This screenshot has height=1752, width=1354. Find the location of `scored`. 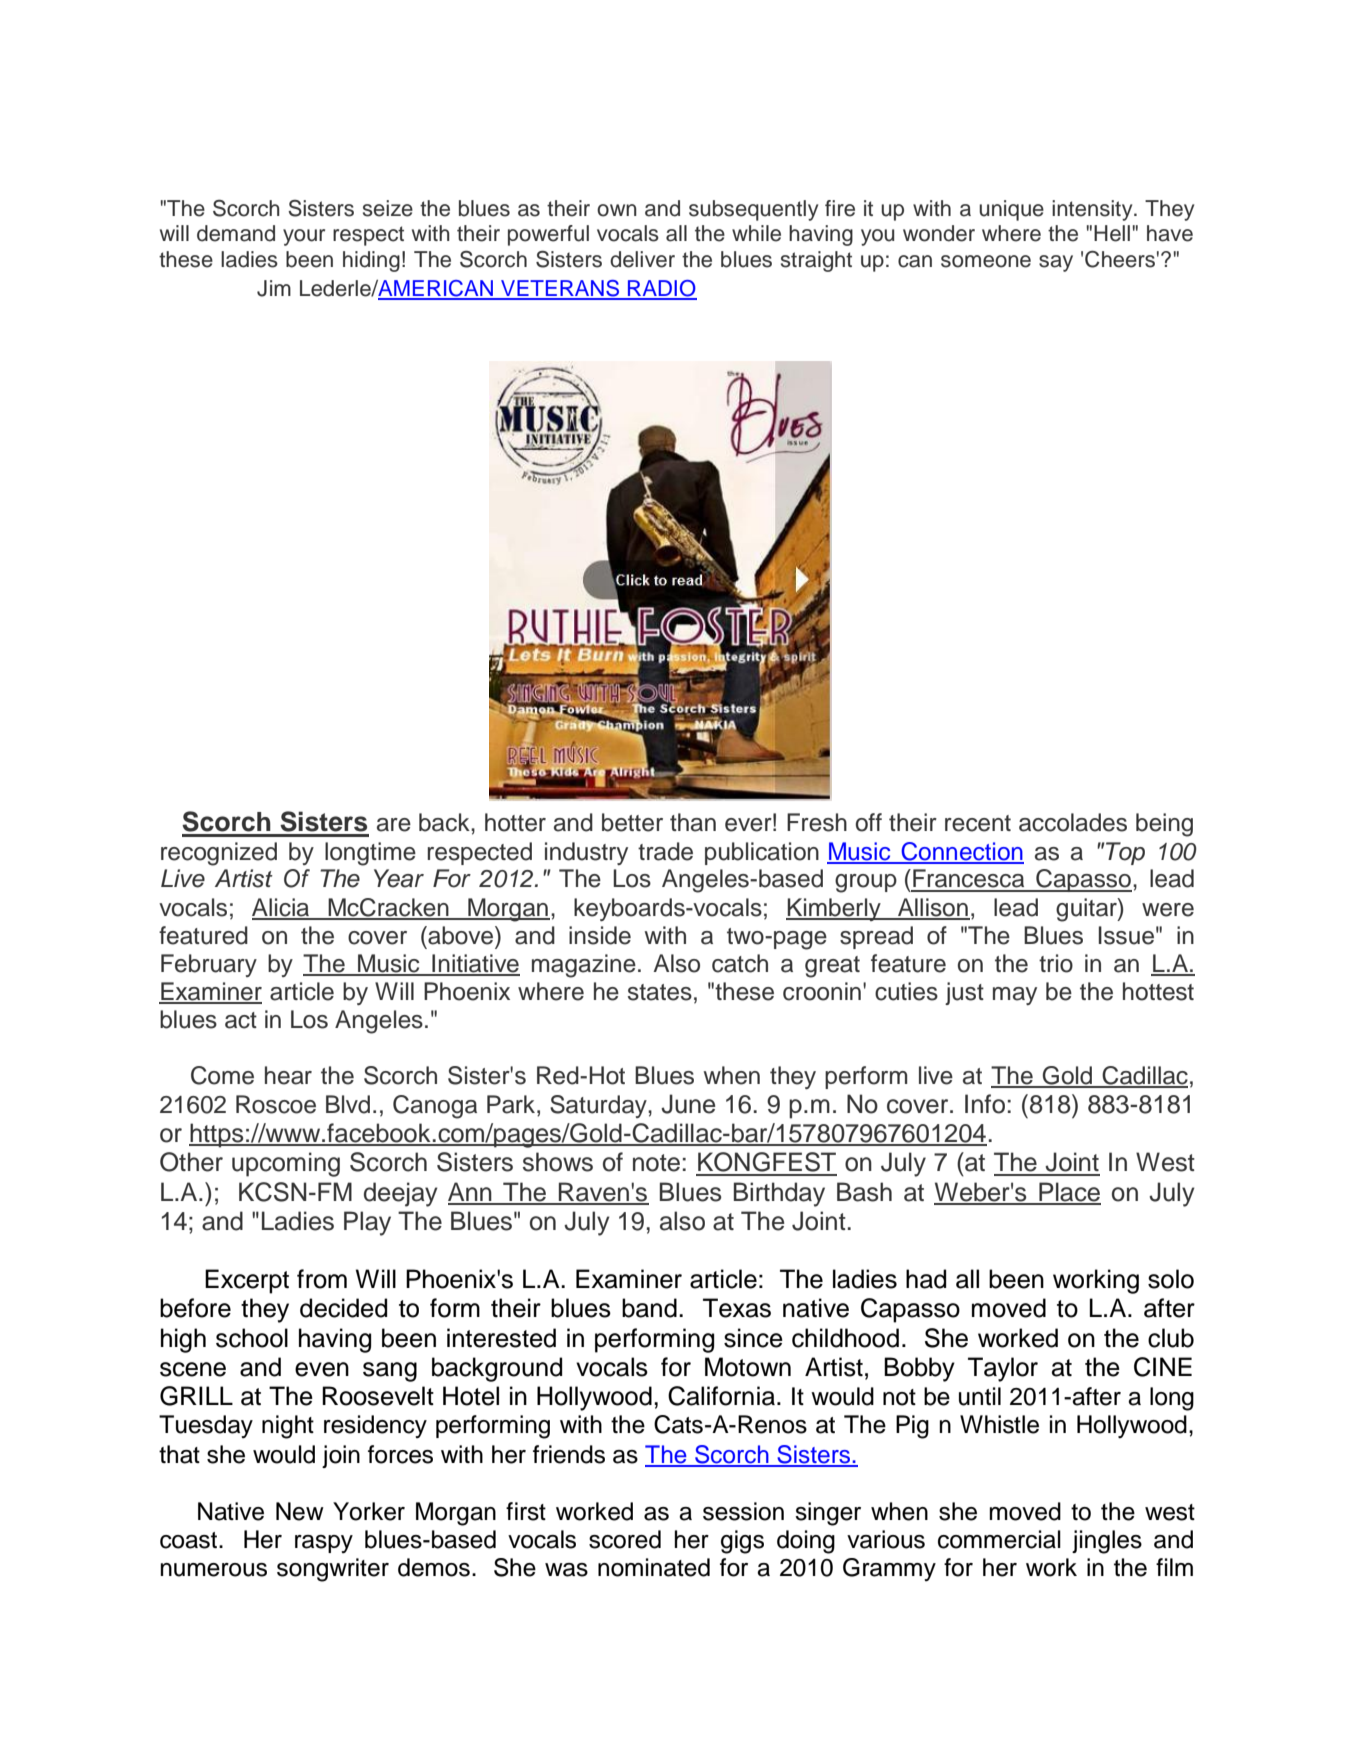

scored is located at coordinates (625, 1539).
